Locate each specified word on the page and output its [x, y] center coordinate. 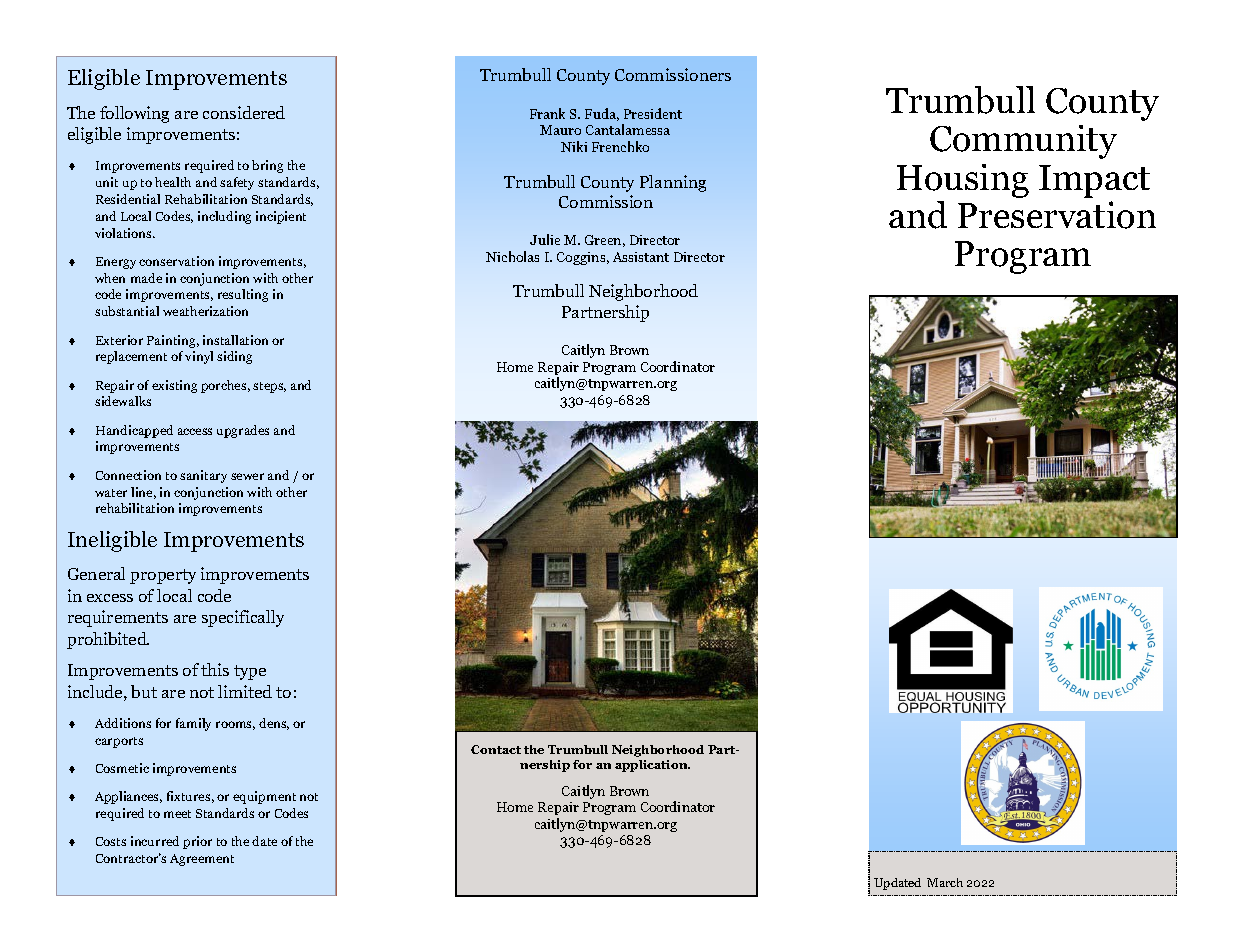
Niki [574, 146]
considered [244, 112]
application [652, 766]
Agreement [202, 860]
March [945, 882]
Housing [963, 181]
